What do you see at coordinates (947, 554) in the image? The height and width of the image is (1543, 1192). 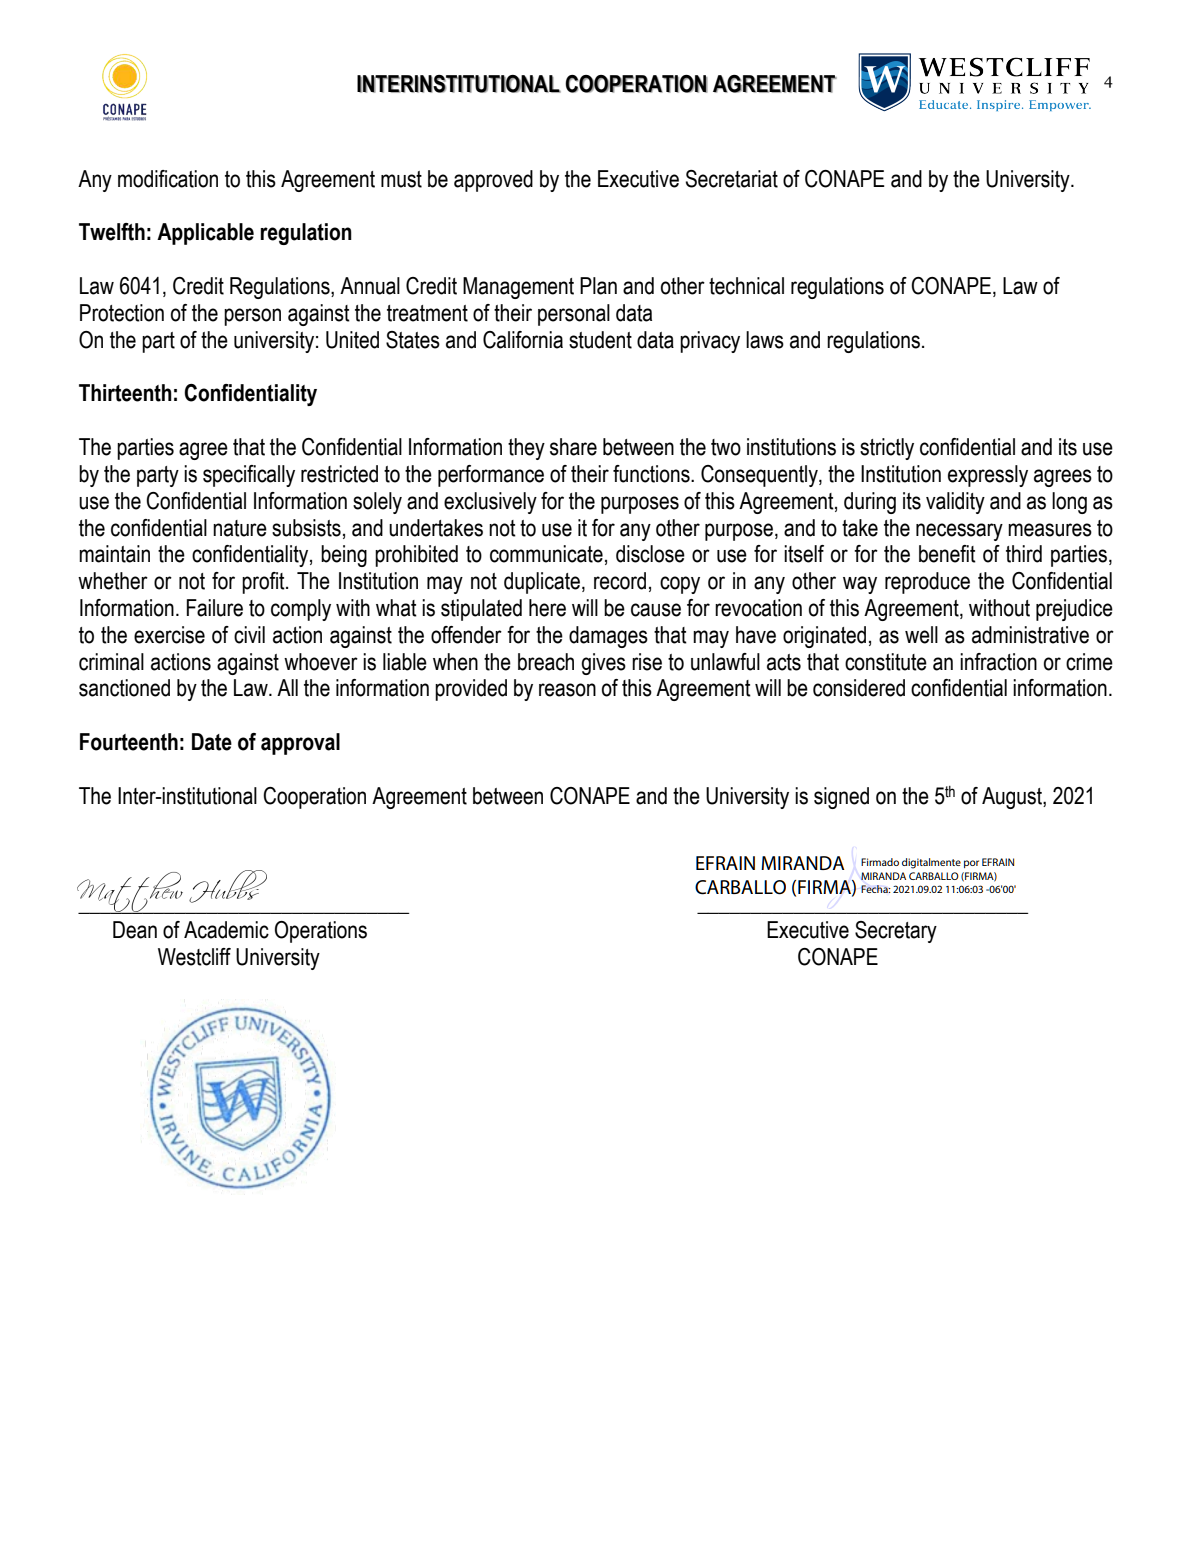 I see `benefit` at bounding box center [947, 554].
